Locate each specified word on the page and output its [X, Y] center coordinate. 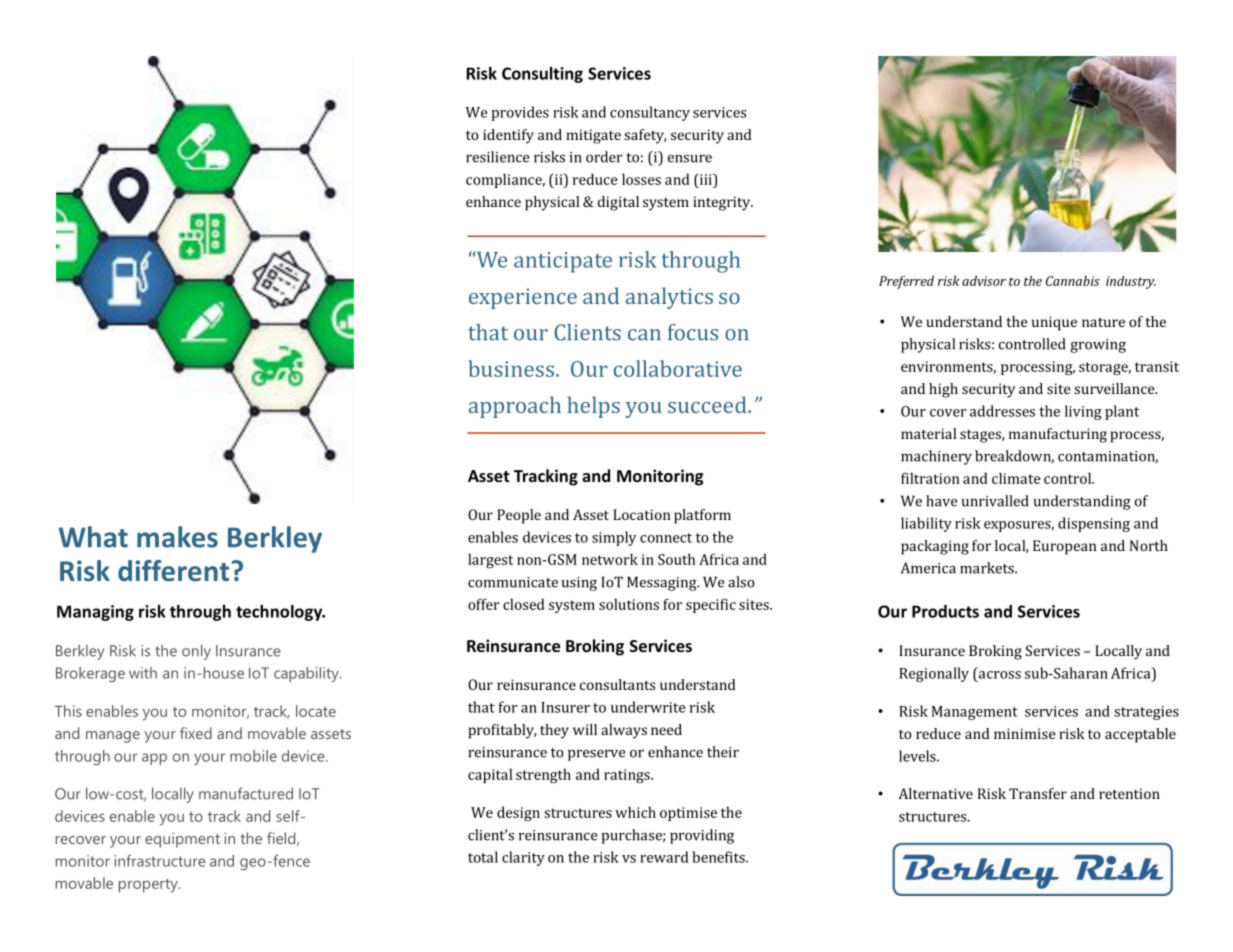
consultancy [650, 113]
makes [177, 537]
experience [523, 298]
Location [642, 514]
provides [520, 113]
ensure [690, 159]
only [196, 652]
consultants [617, 684]
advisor [984, 281]
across [1000, 675]
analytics [669, 298]
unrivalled [995, 501]
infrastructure [160, 861]
